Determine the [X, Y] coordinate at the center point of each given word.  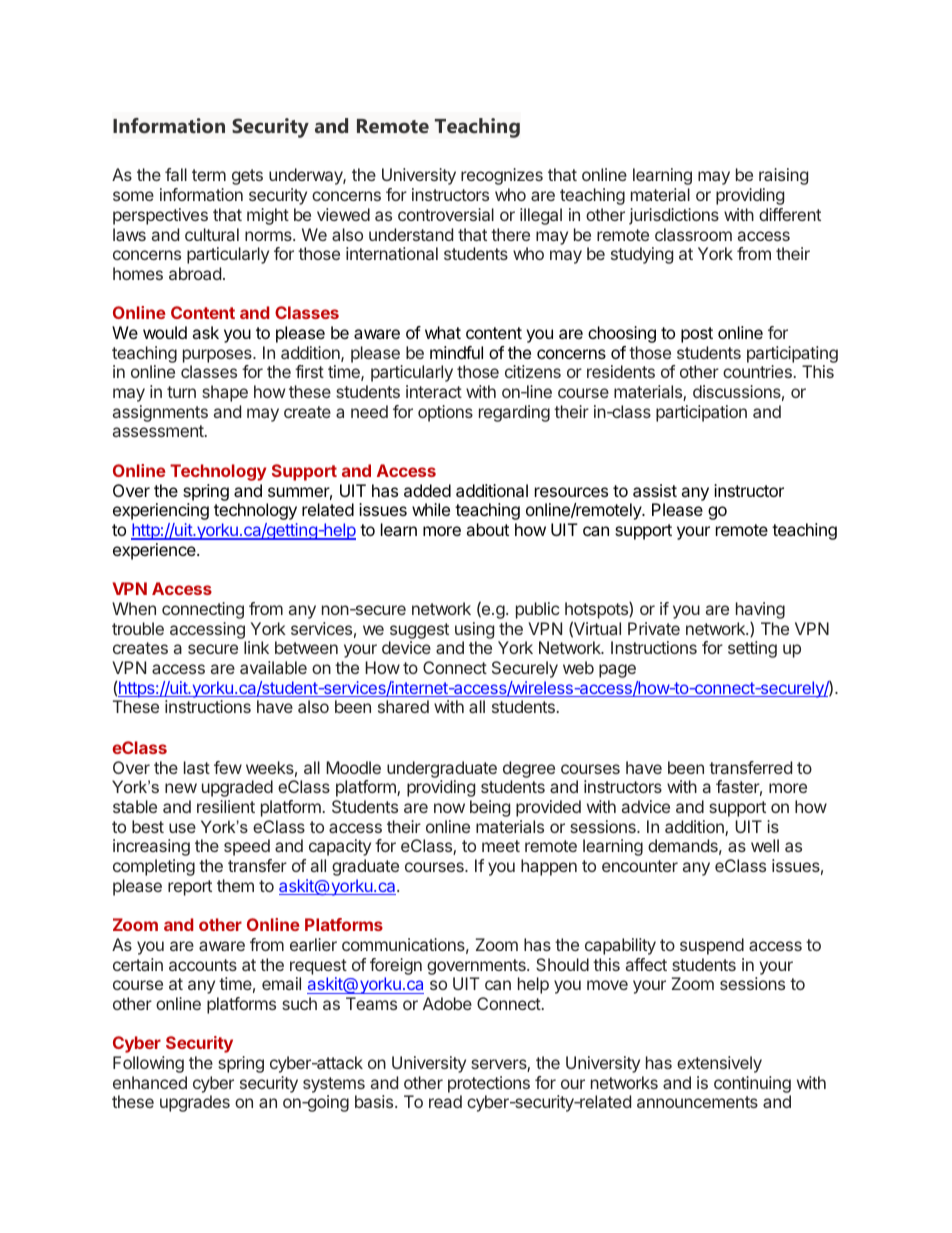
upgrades [195, 1103]
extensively [719, 1064]
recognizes [502, 176]
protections [489, 1084]
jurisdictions [674, 216]
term [209, 175]
